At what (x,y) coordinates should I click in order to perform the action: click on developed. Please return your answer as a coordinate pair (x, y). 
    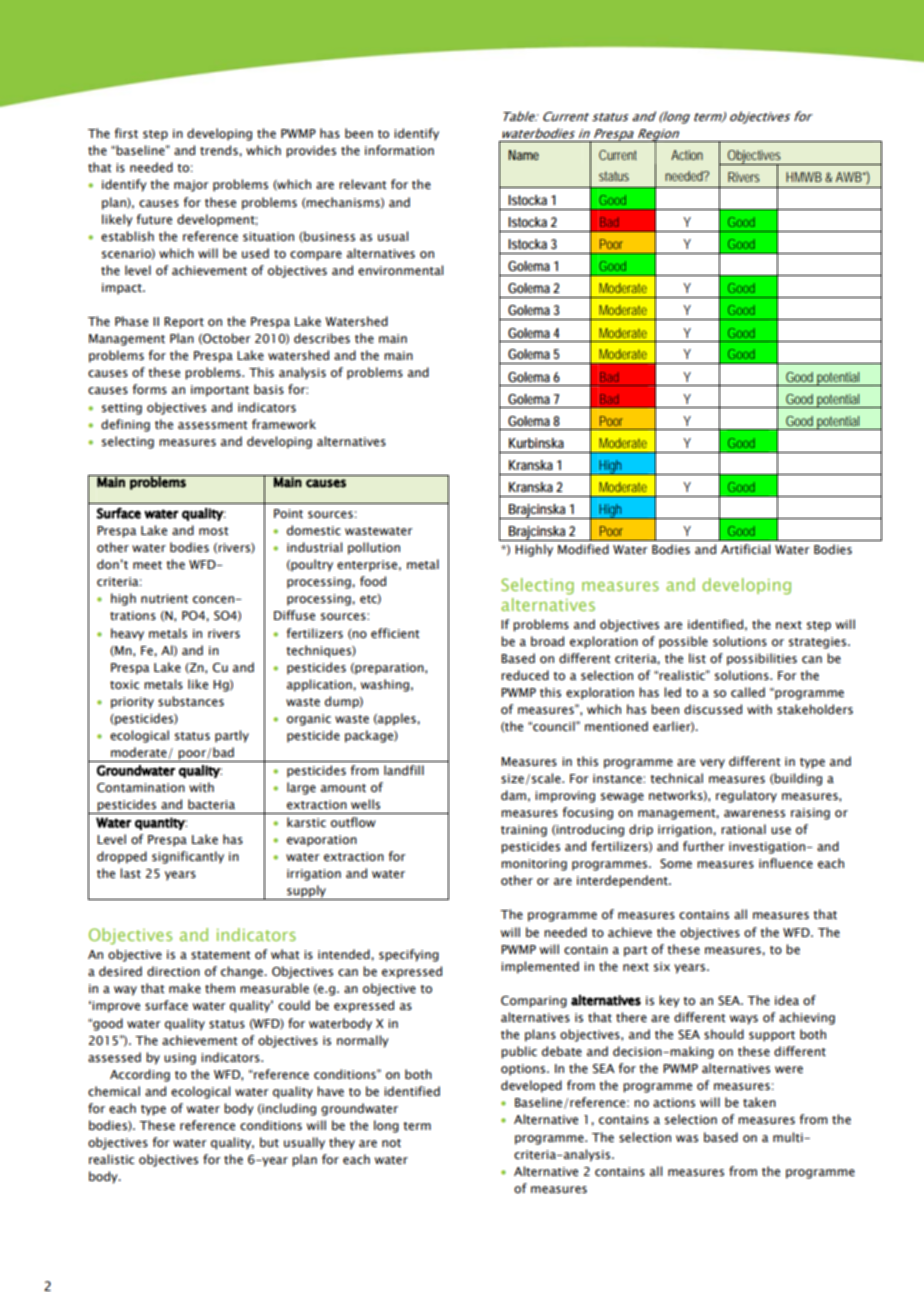
    Looking at the image, I should click on (531, 1086).
